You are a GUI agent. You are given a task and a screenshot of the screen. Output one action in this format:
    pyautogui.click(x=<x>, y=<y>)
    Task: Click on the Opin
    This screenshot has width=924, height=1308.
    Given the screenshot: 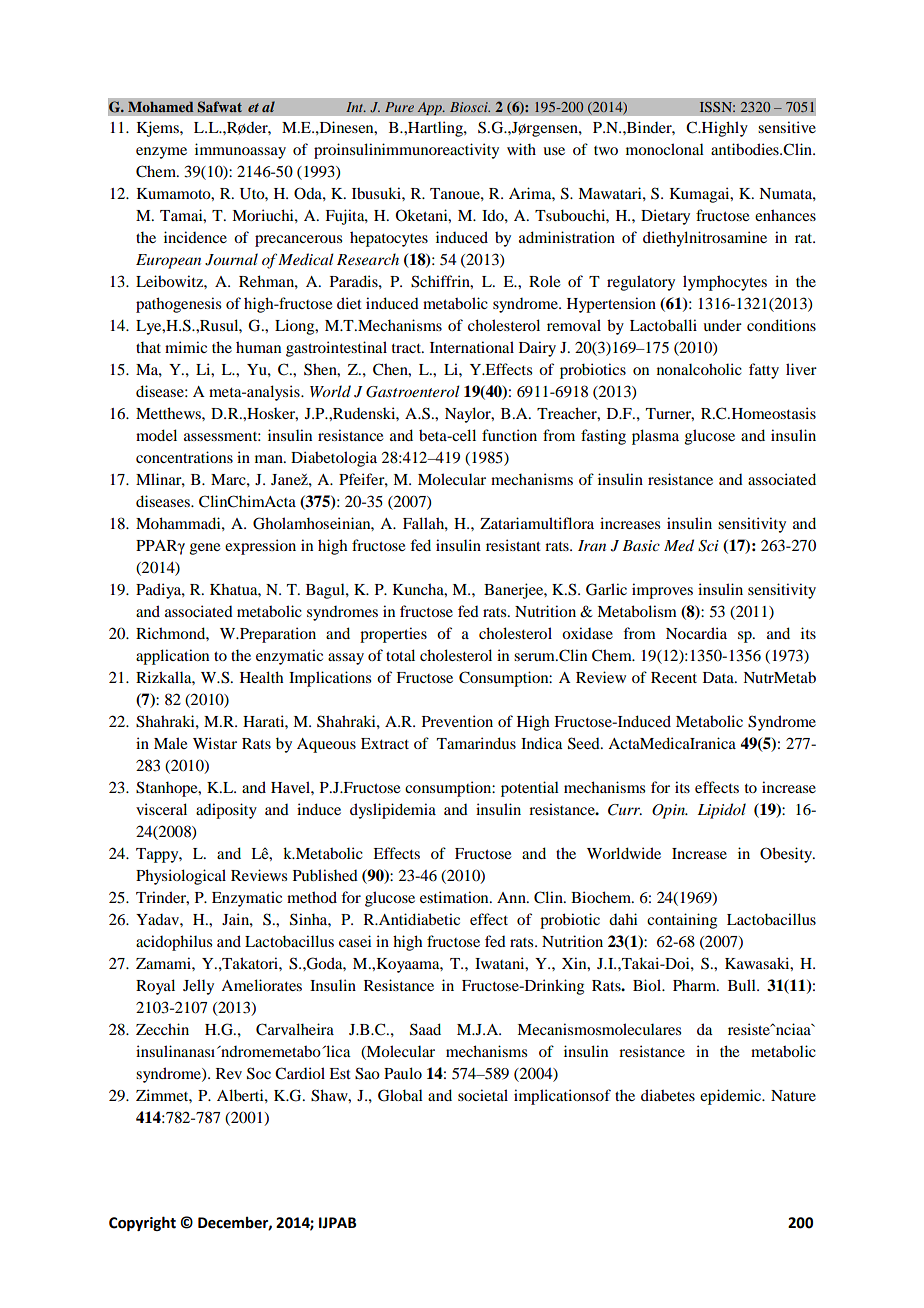 What is the action you would take?
    pyautogui.click(x=670, y=811)
